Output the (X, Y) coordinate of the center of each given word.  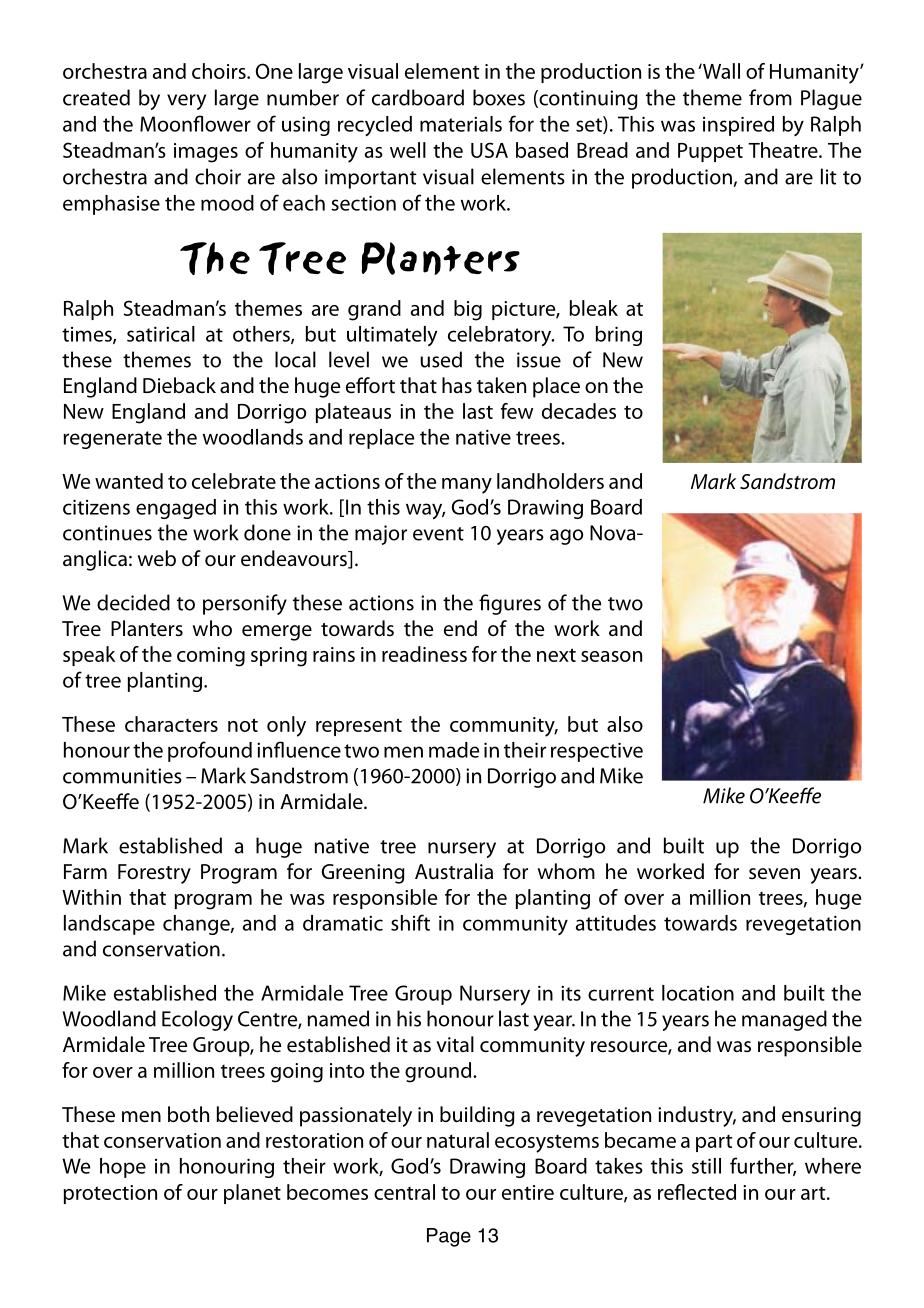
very (186, 102)
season (611, 656)
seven (774, 874)
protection (110, 1194)
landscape (109, 925)
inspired (738, 126)
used (441, 359)
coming (211, 657)
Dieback (179, 385)
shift (410, 922)
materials (461, 124)
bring (619, 336)
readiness (424, 654)
